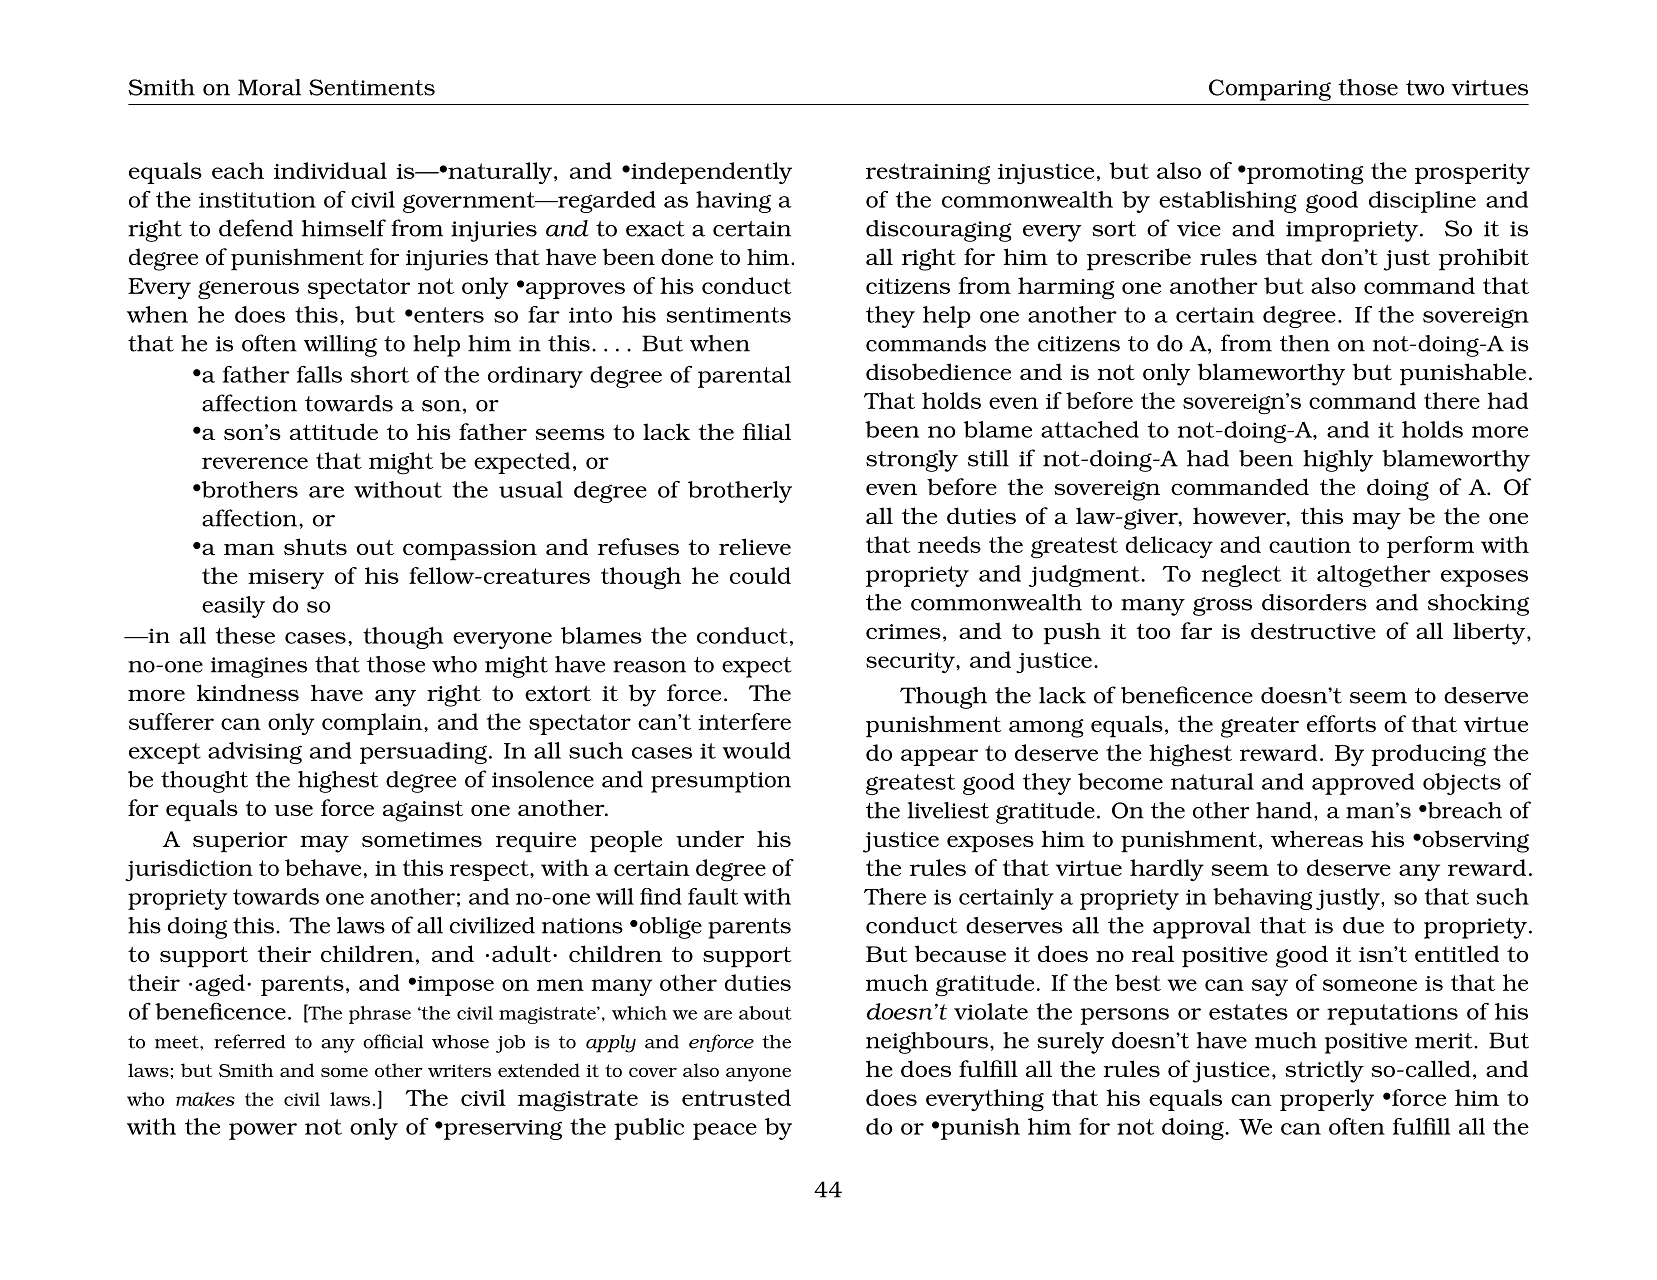 The image size is (1657, 1280). Describe the element at coordinates (903, 631) in the document. I see `crimes` at that location.
